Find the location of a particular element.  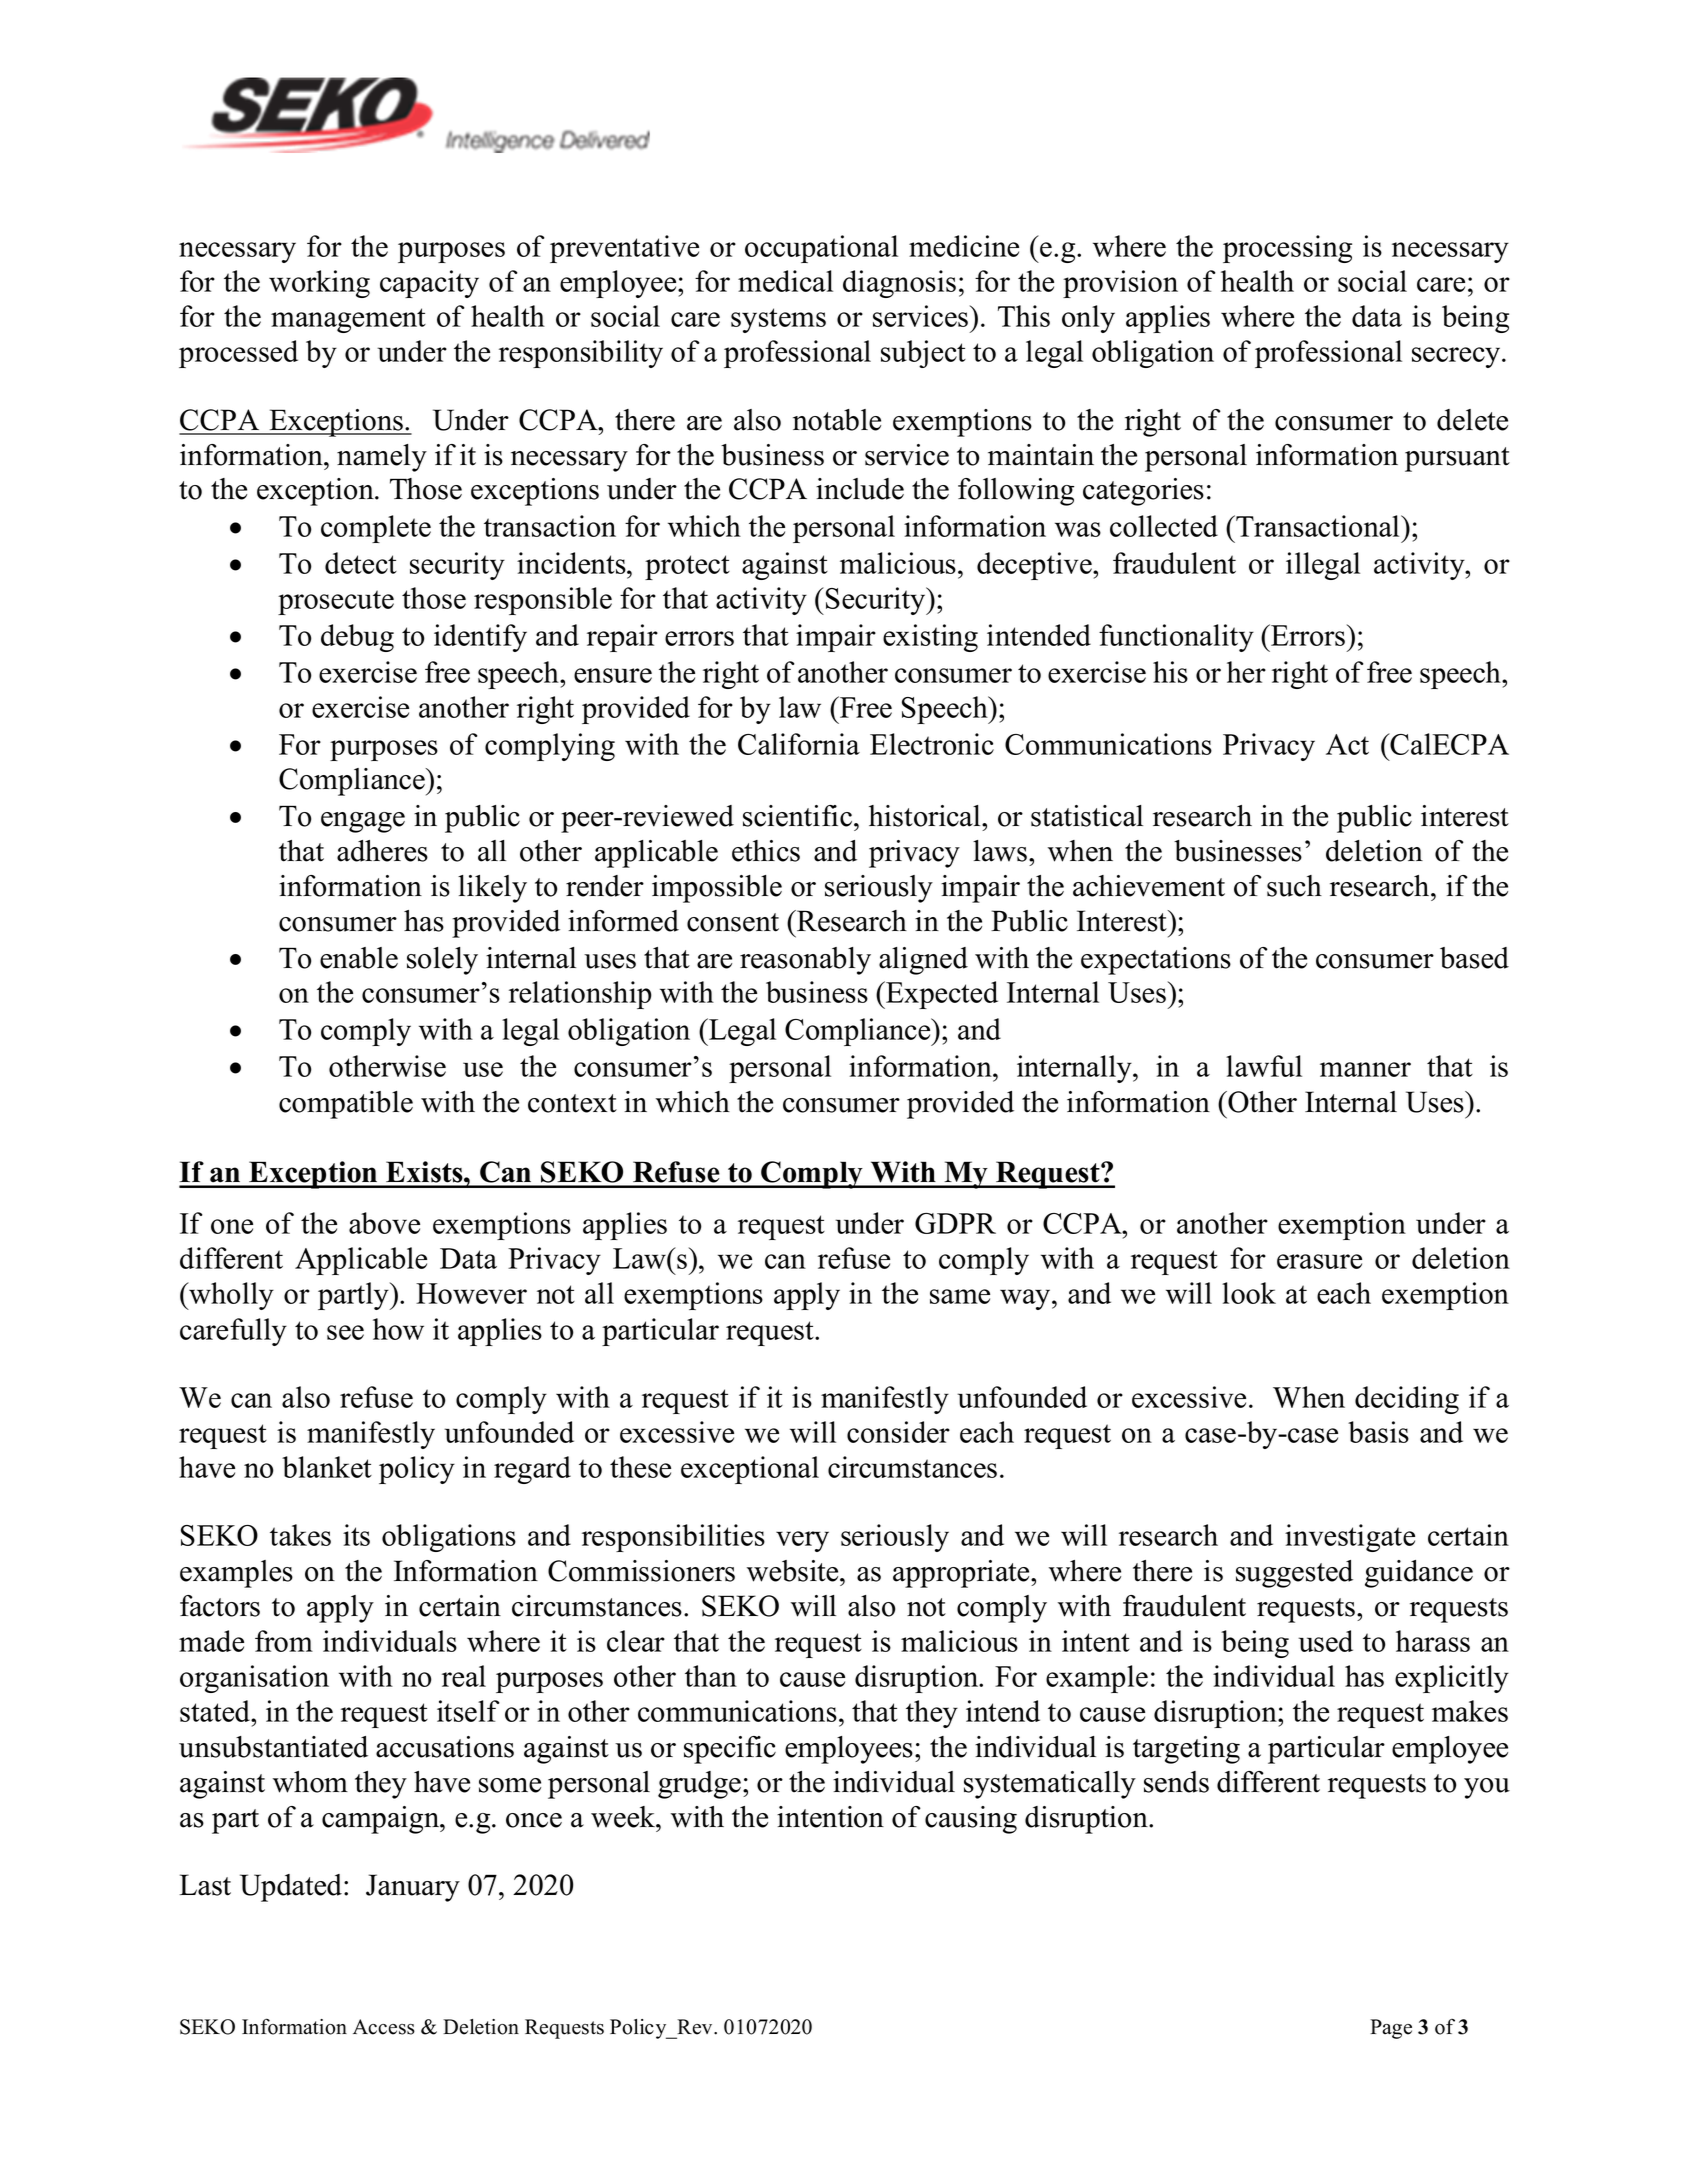

GDPR is located at coordinates (955, 1223).
